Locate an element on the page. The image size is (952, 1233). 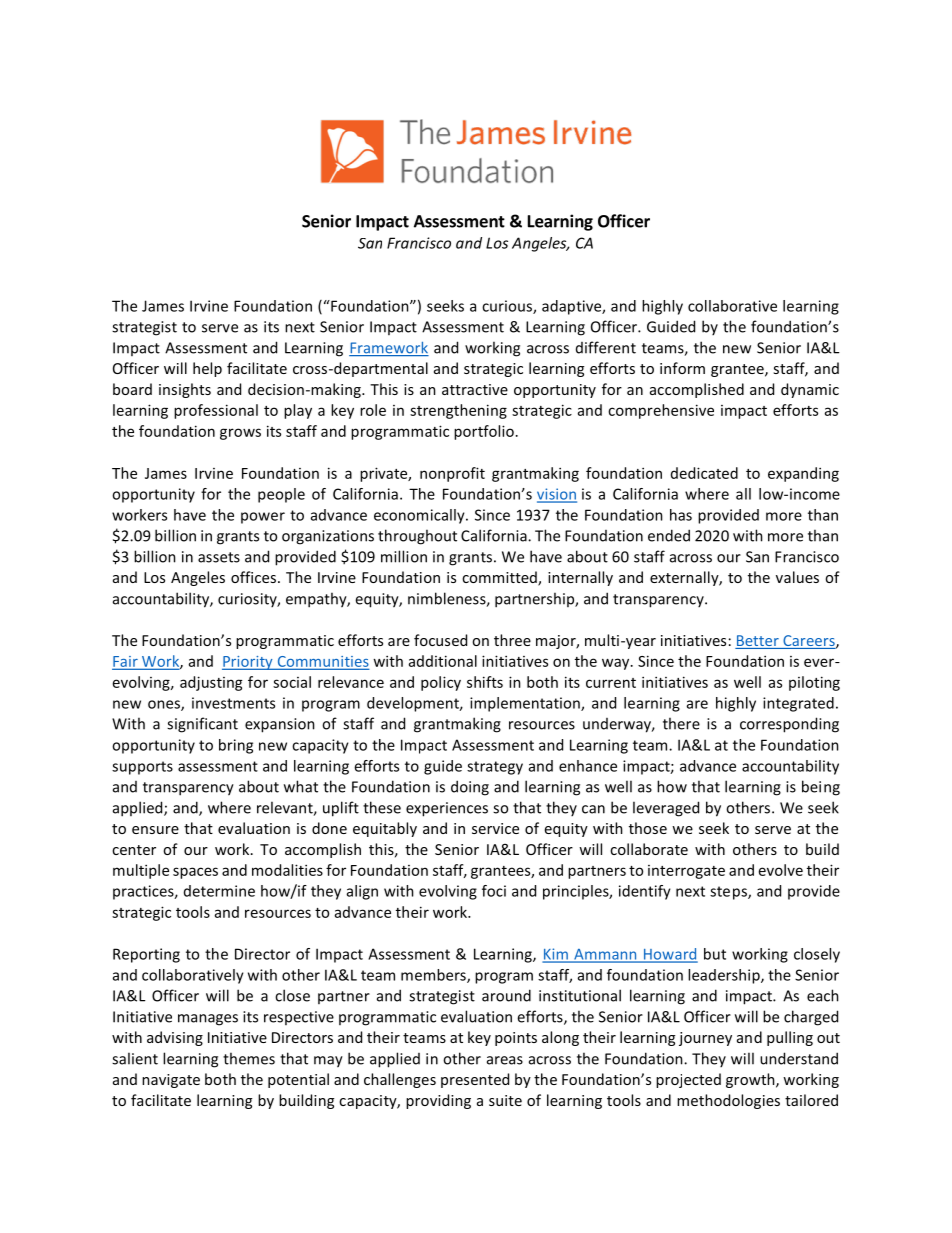
corresponding is located at coordinates (789, 725).
